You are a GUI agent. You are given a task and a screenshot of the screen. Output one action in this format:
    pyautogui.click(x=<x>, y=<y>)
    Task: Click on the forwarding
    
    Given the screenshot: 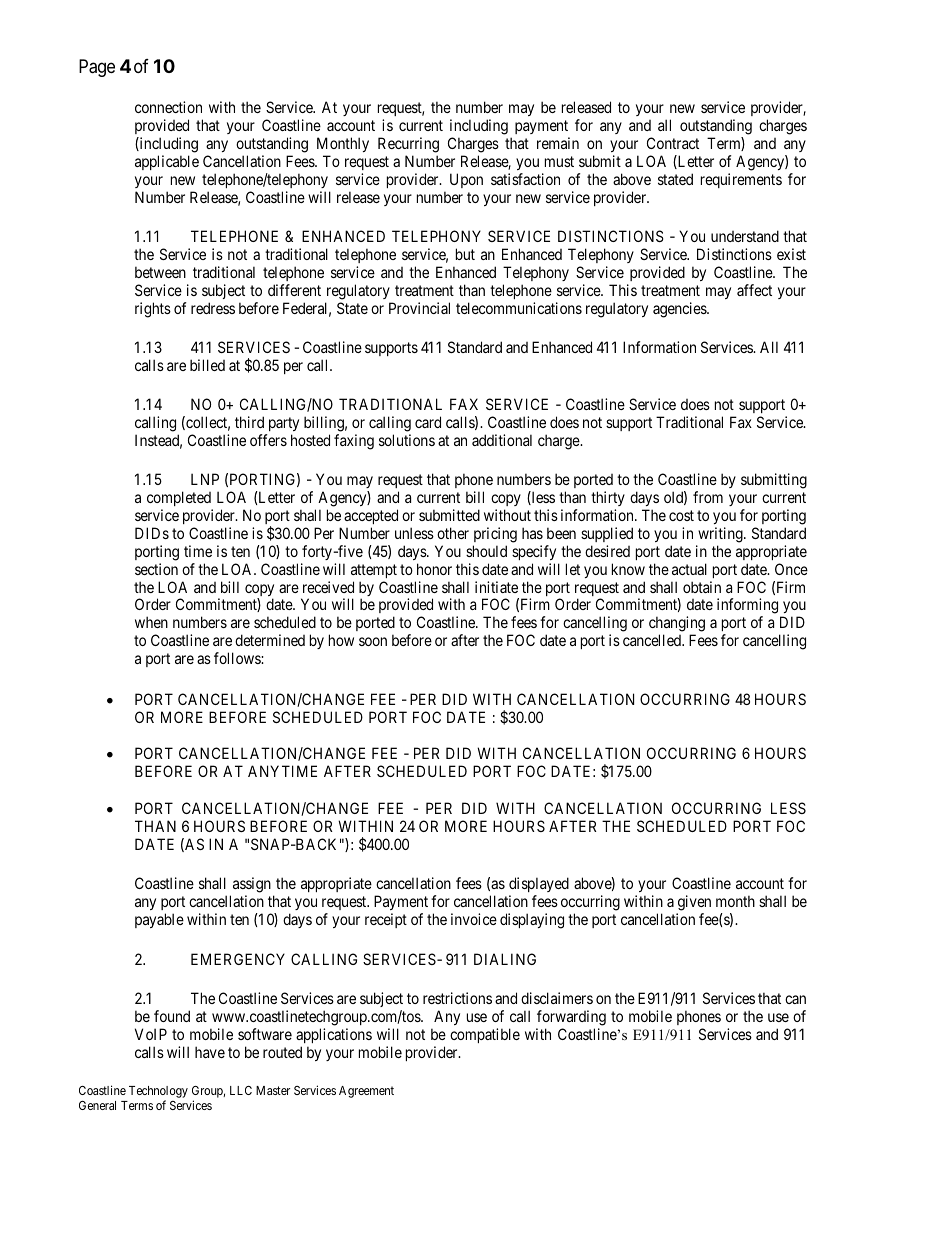 What is the action you would take?
    pyautogui.click(x=571, y=1018)
